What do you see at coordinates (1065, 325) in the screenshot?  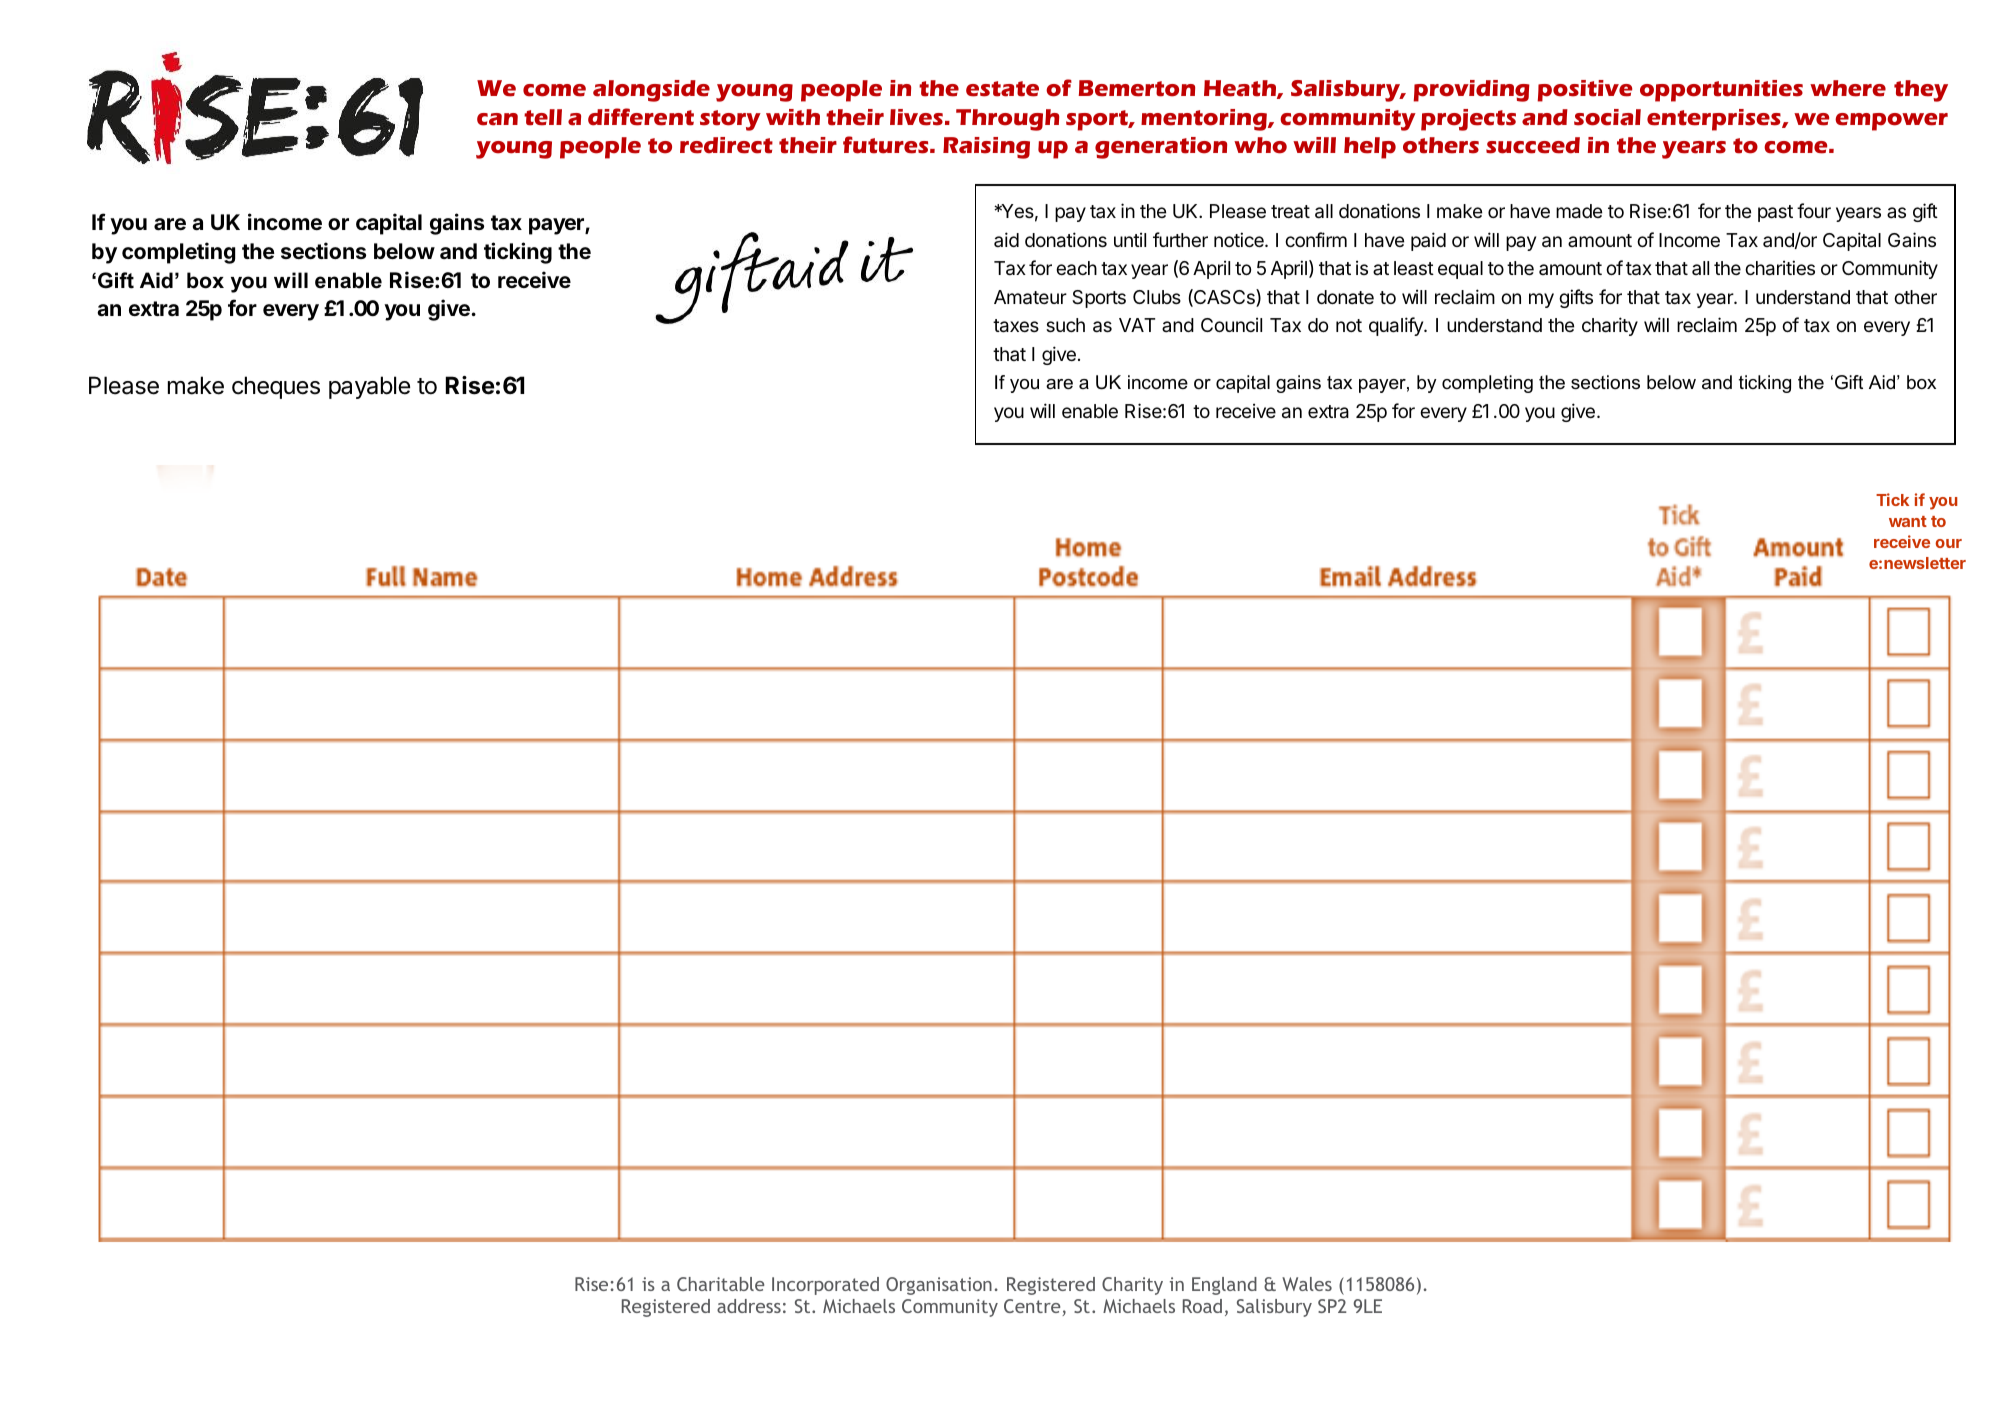 I see `such` at bounding box center [1065, 325].
